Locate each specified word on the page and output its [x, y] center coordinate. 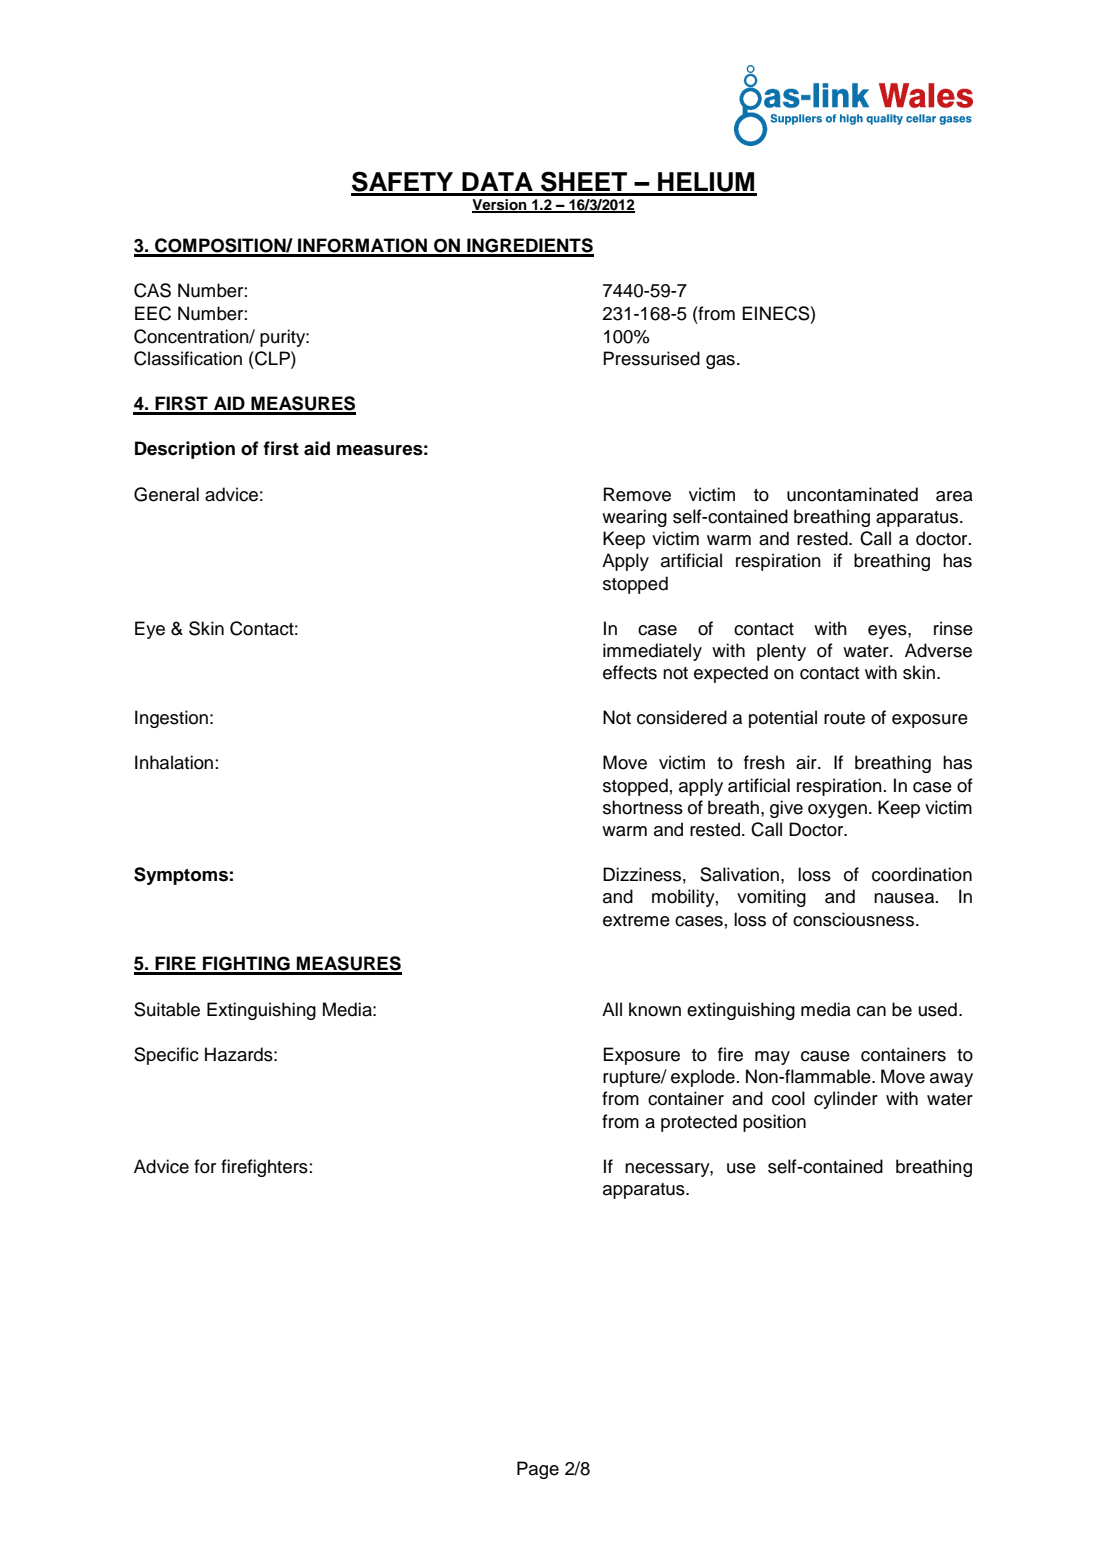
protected [699, 1123]
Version [500, 206]
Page [538, 1470]
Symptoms [181, 876]
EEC [153, 313]
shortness [643, 807]
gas [720, 362]
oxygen [837, 811]
